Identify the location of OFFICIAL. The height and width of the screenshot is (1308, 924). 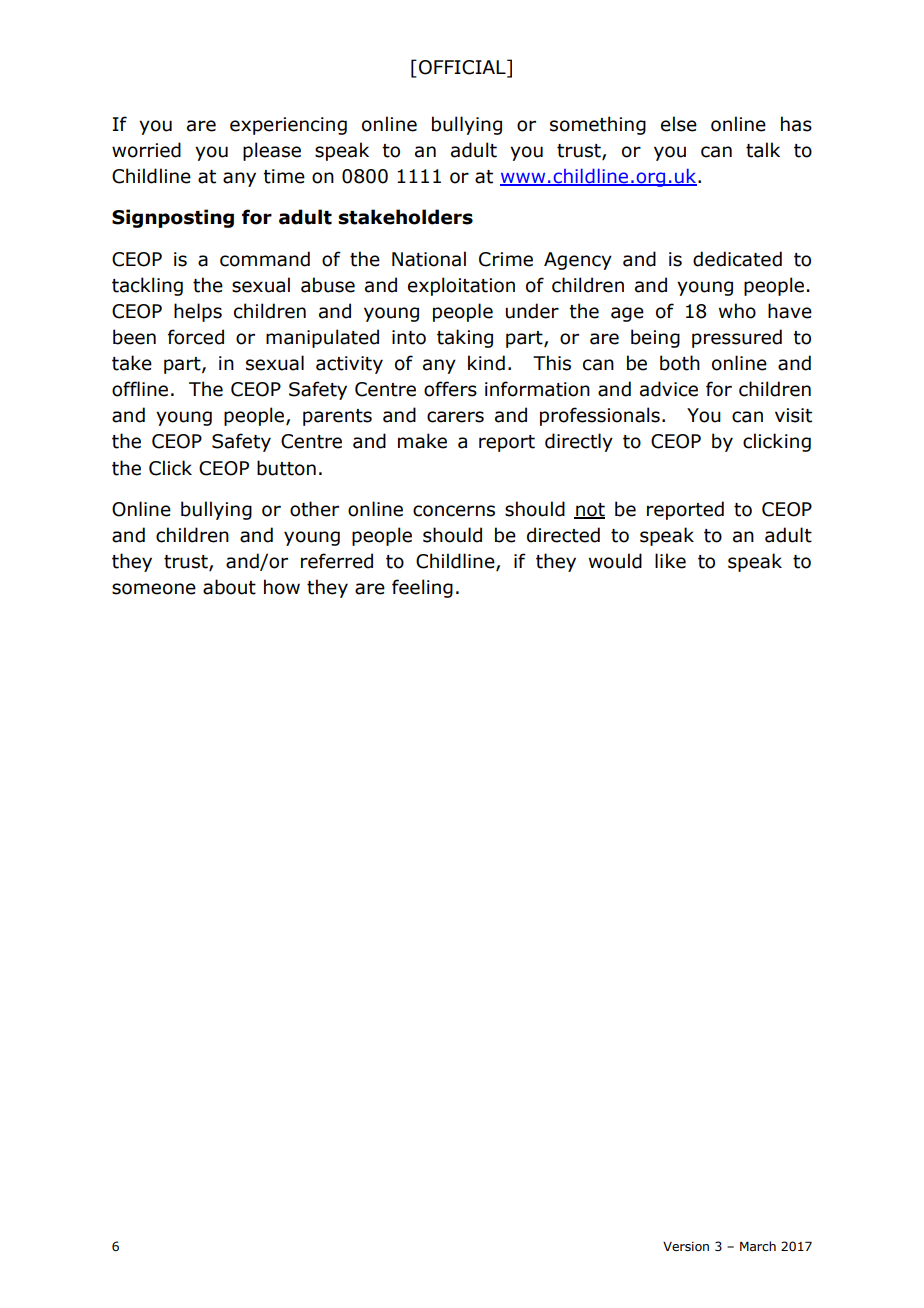
(463, 67).
